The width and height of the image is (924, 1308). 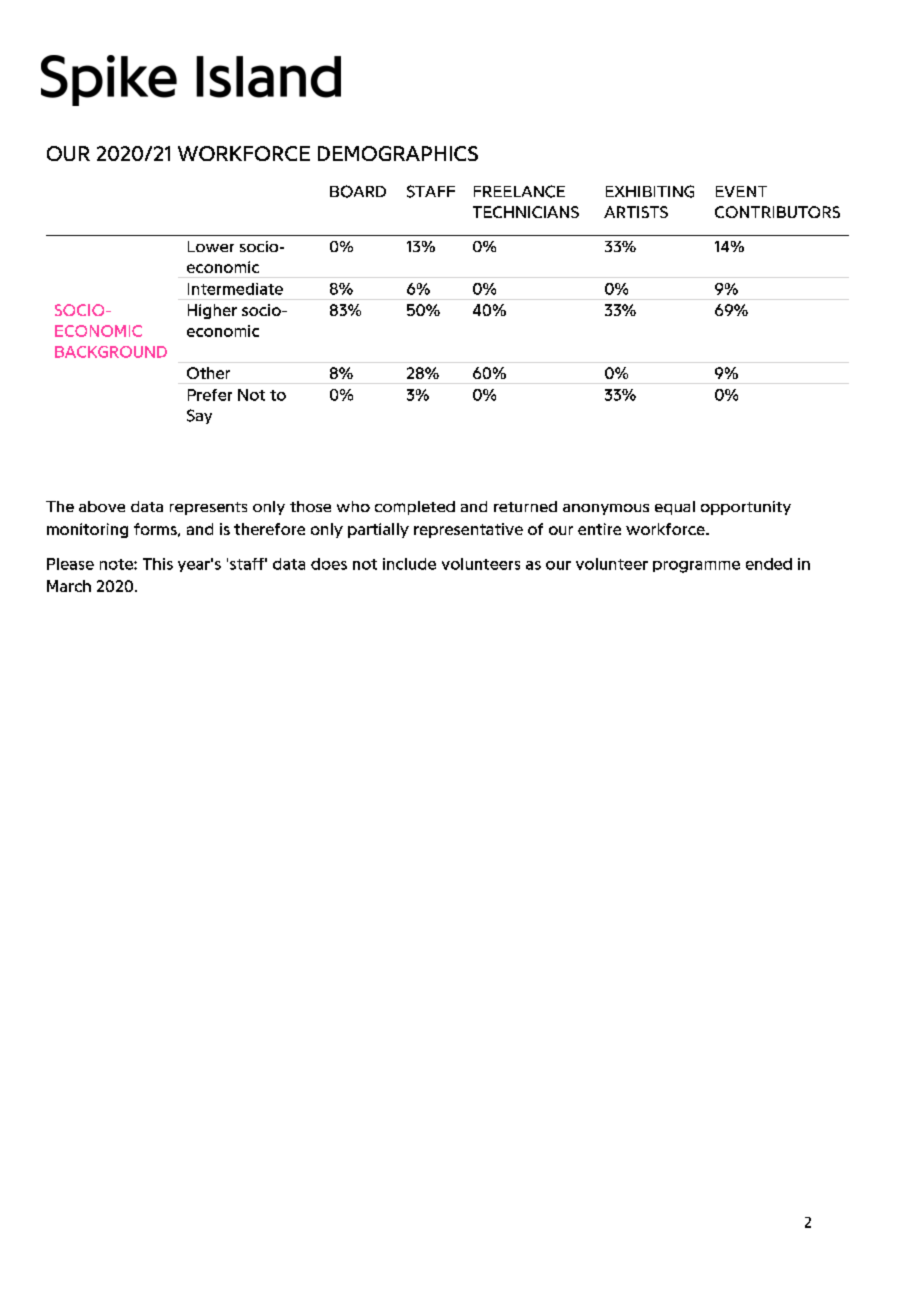 I want to click on DEMOGRAPHICS, so click(x=398, y=153).
